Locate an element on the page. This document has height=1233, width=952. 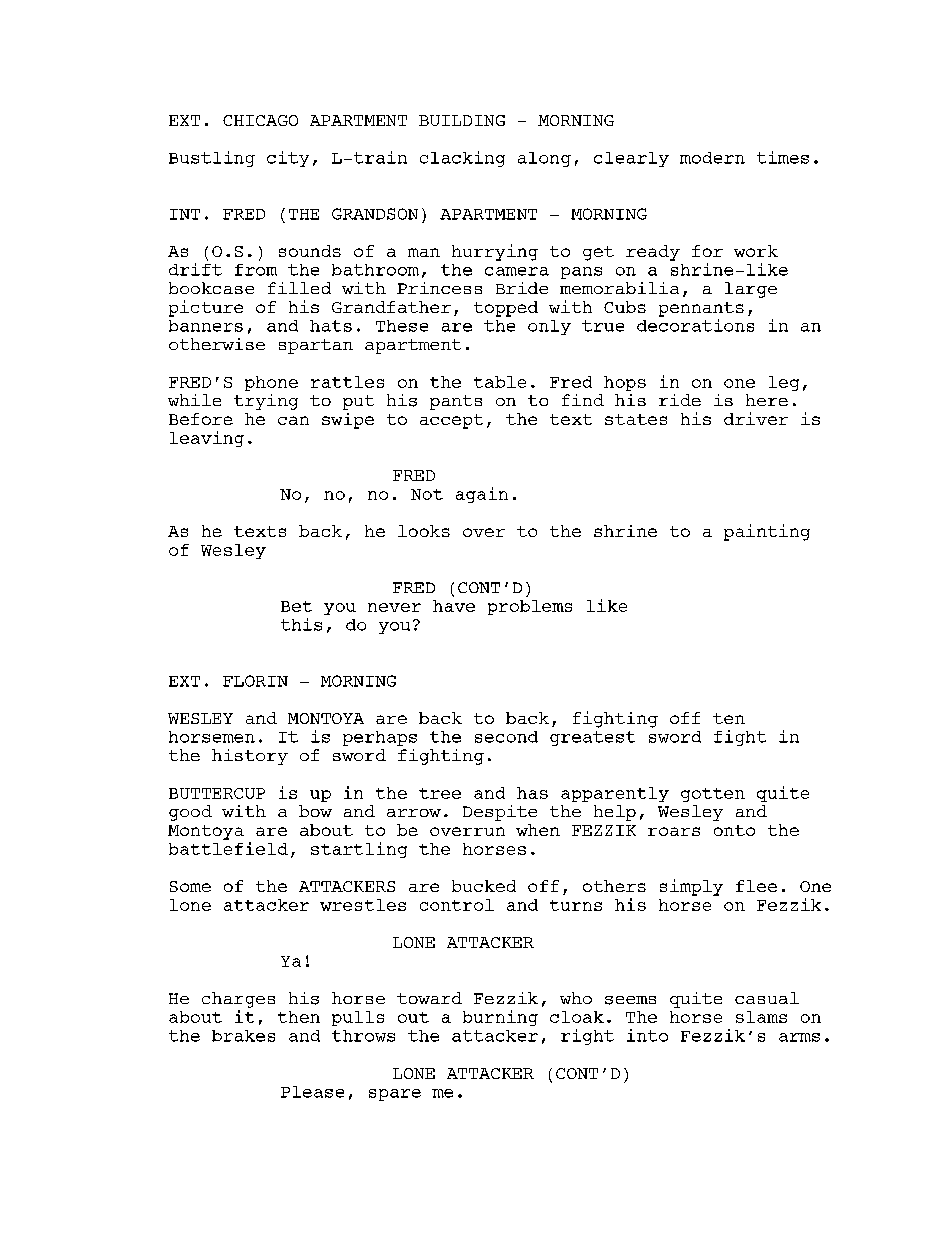
city is located at coordinates (288, 159).
